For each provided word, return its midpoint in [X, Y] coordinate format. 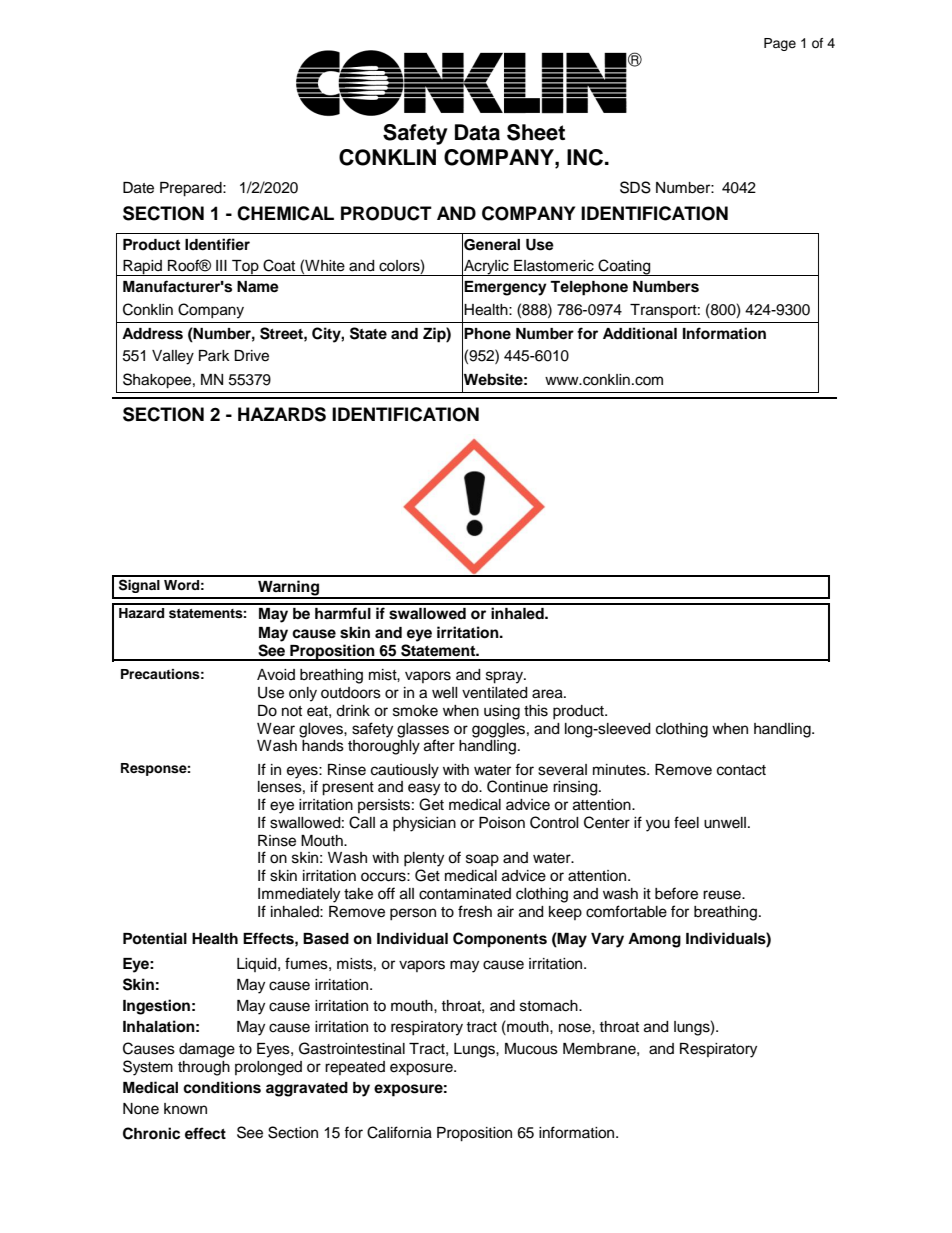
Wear [276, 729]
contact [741, 770]
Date [138, 188]
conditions [222, 1087]
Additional [640, 333]
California [399, 1132]
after [439, 745]
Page [780, 44]
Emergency [505, 288]
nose [576, 1028]
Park [214, 355]
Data [477, 132]
